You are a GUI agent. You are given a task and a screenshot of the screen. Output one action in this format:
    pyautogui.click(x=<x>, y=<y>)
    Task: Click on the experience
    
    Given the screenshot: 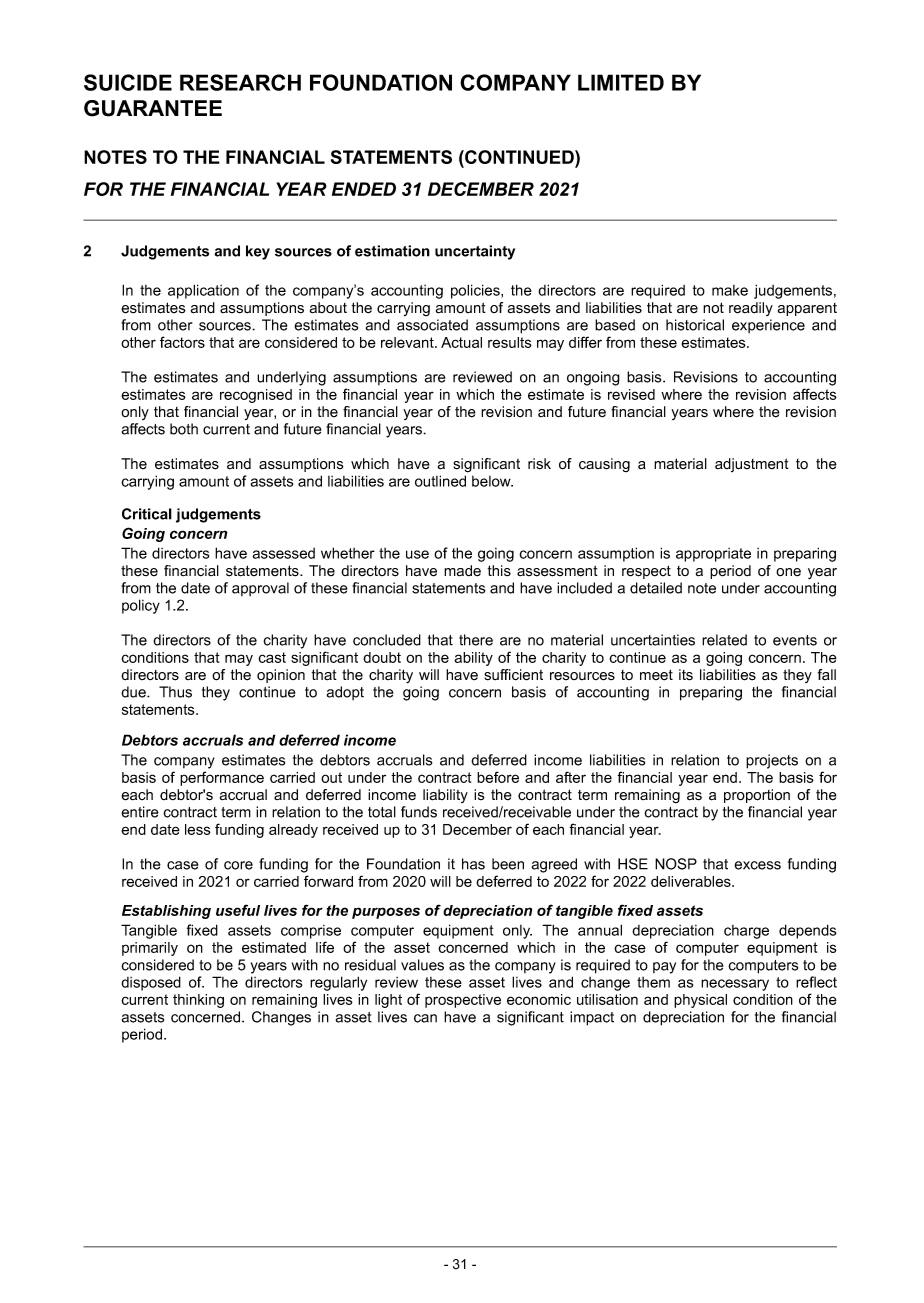 What is the action you would take?
    pyautogui.click(x=768, y=326)
